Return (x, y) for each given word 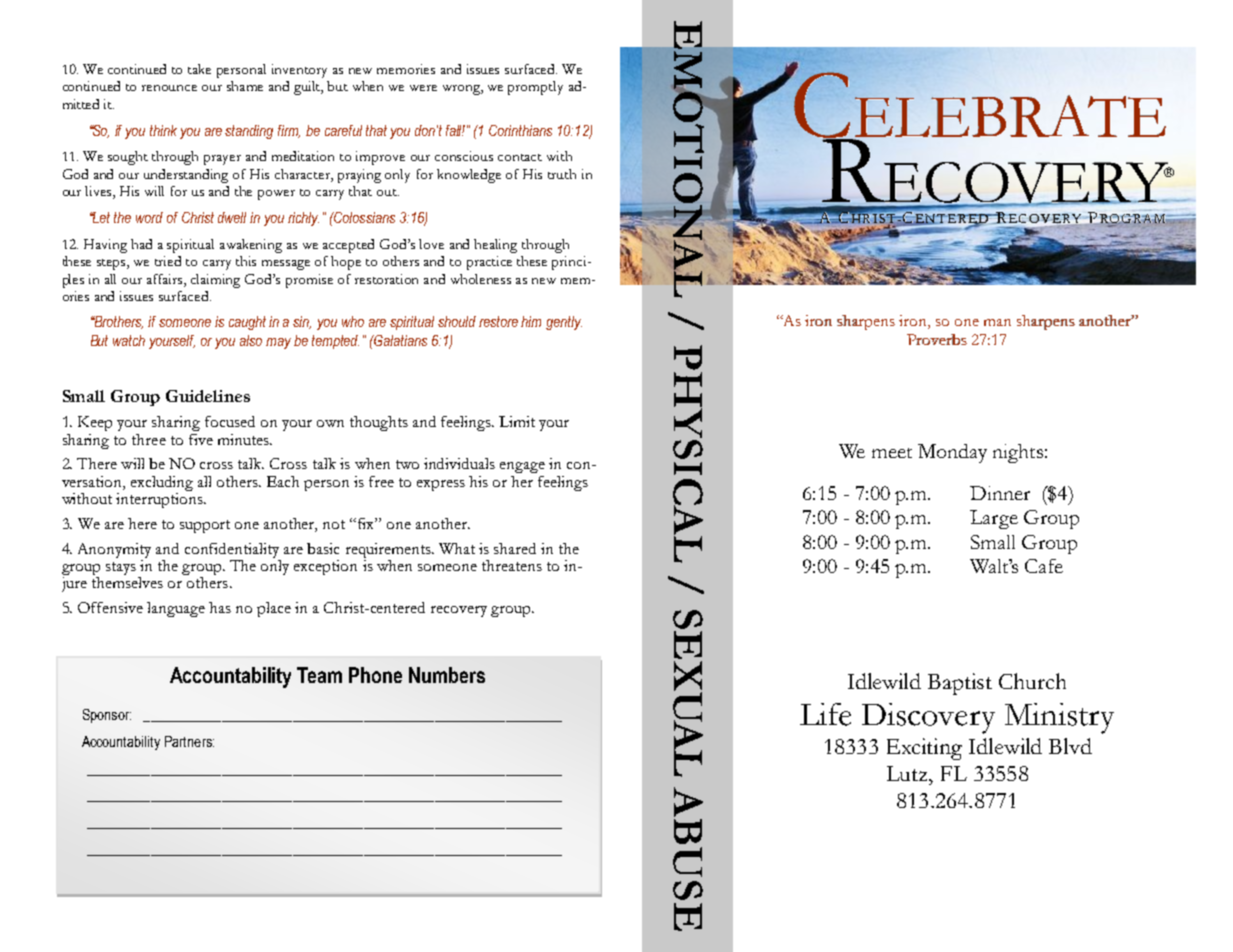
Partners (189, 741)
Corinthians (520, 130)
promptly (535, 88)
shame (245, 86)
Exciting (924, 749)
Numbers (447, 675)
